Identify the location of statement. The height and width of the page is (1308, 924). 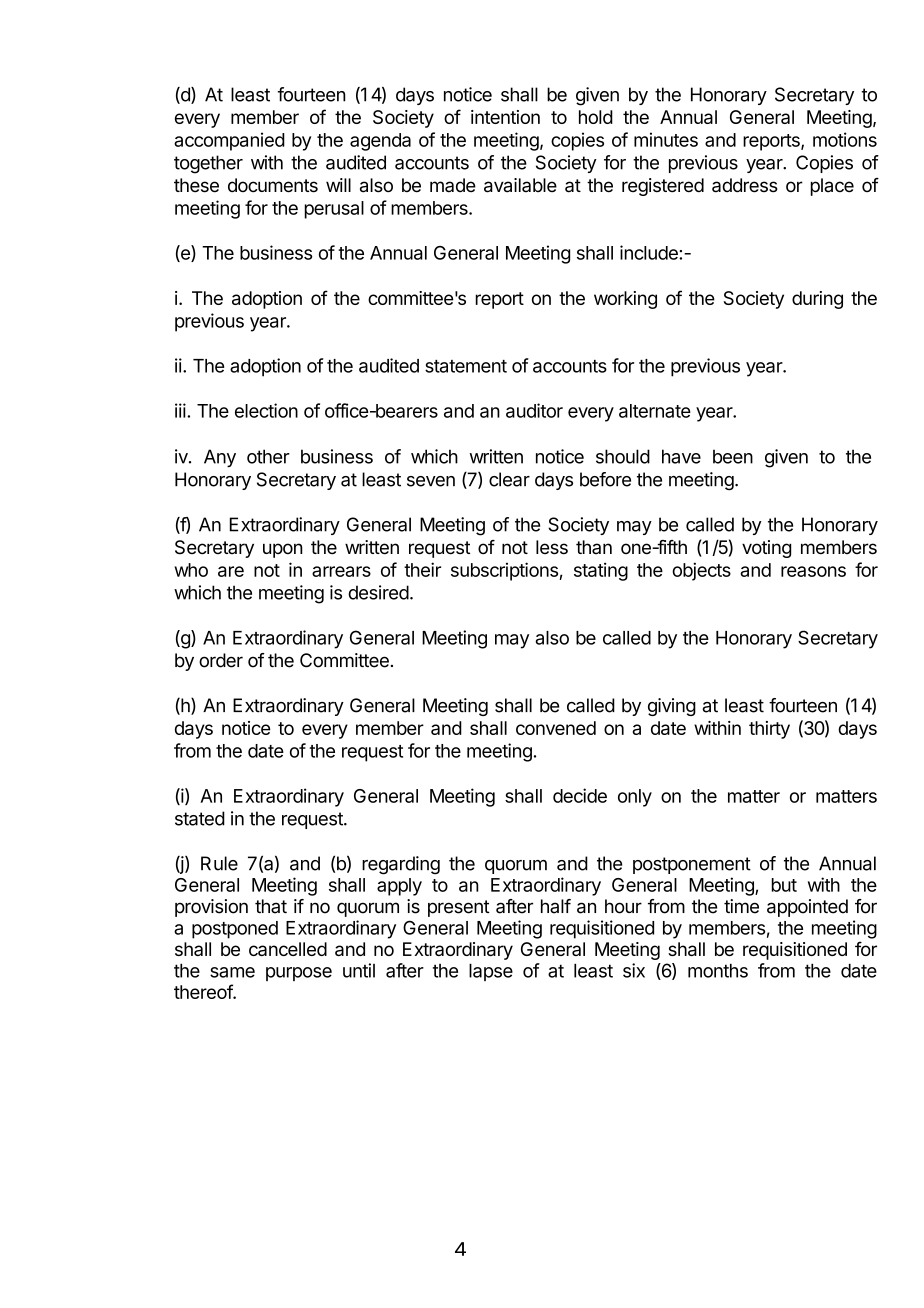
(466, 366).
